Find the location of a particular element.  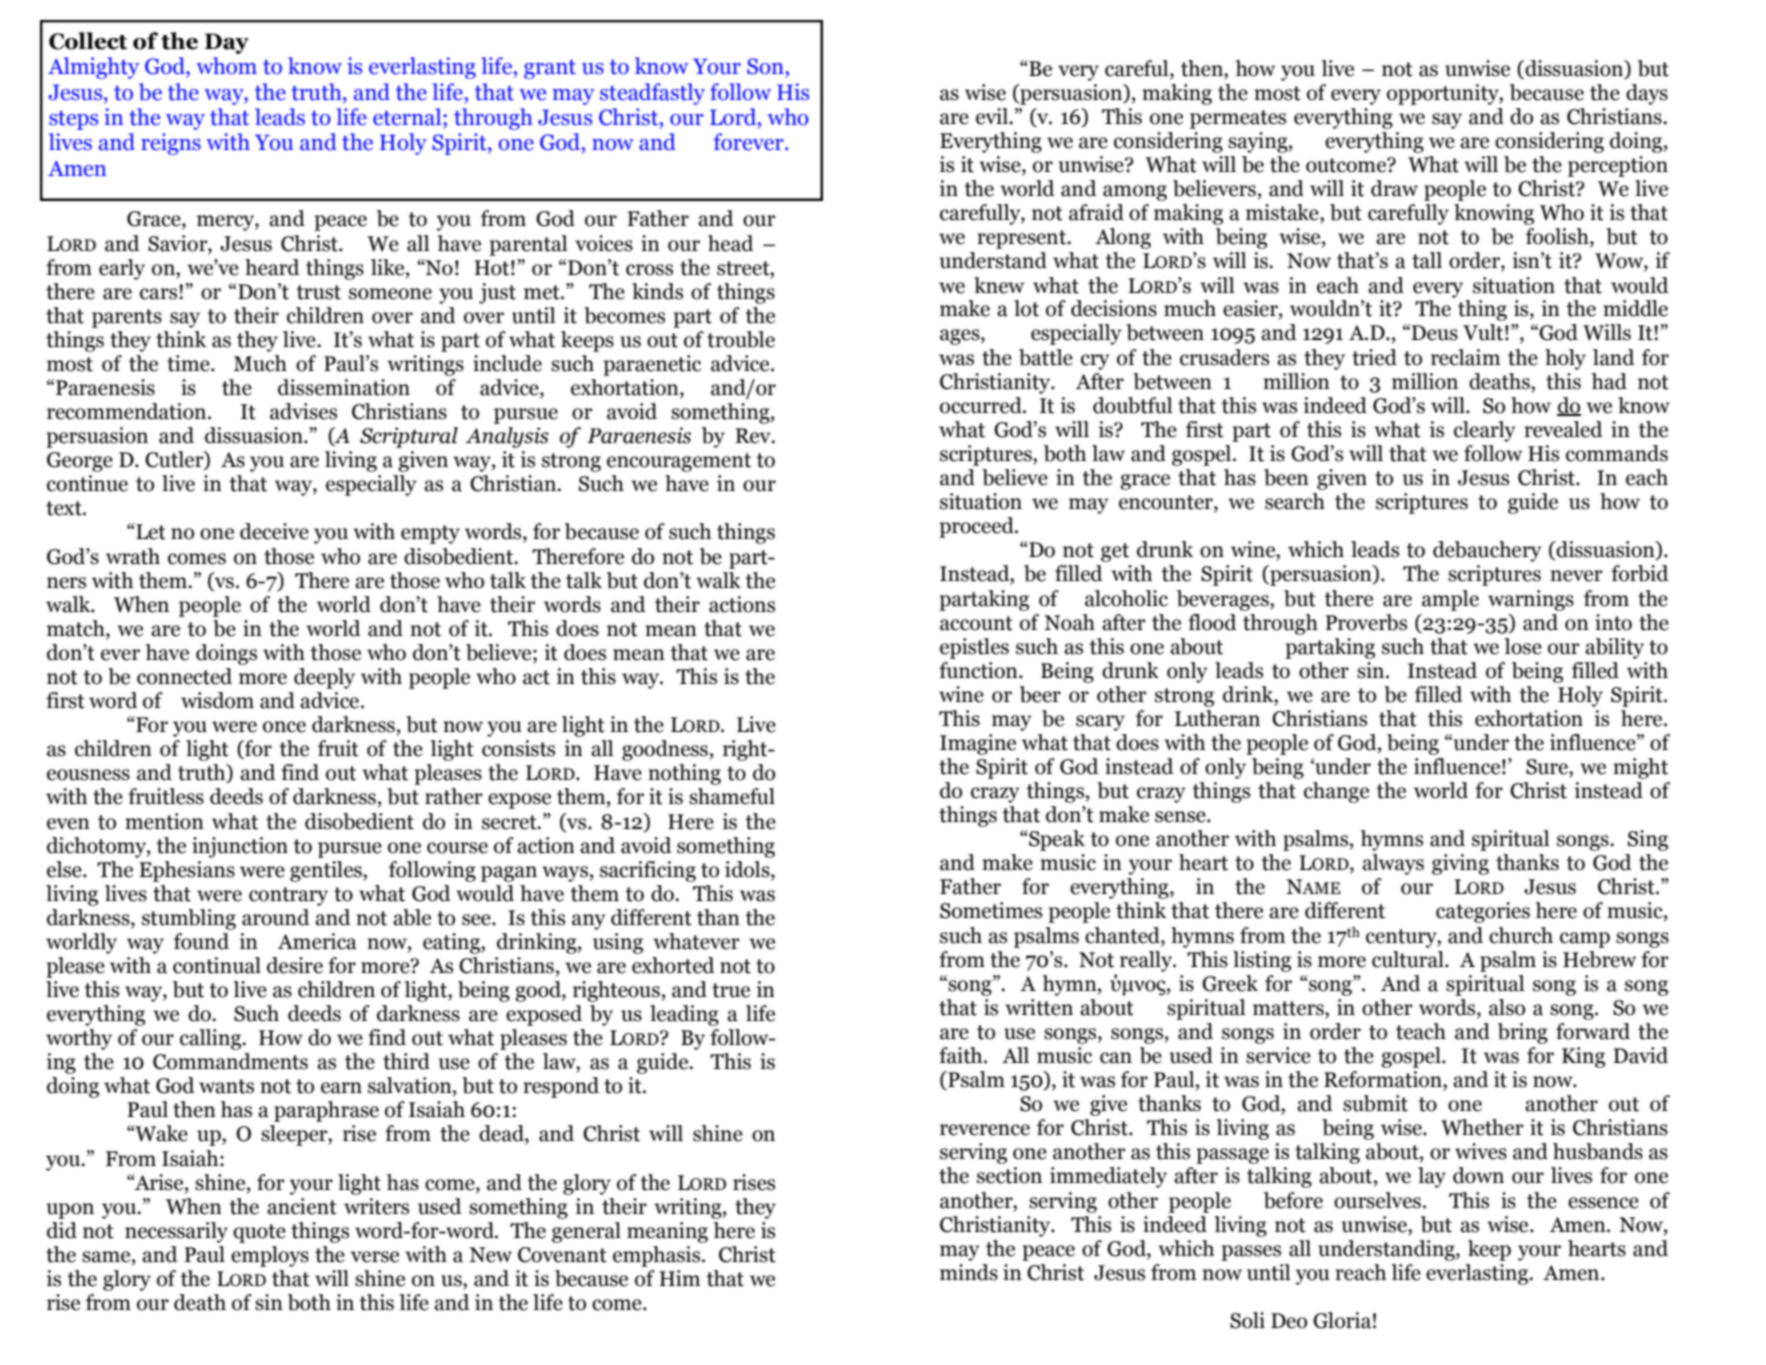

lose is located at coordinates (1523, 646).
